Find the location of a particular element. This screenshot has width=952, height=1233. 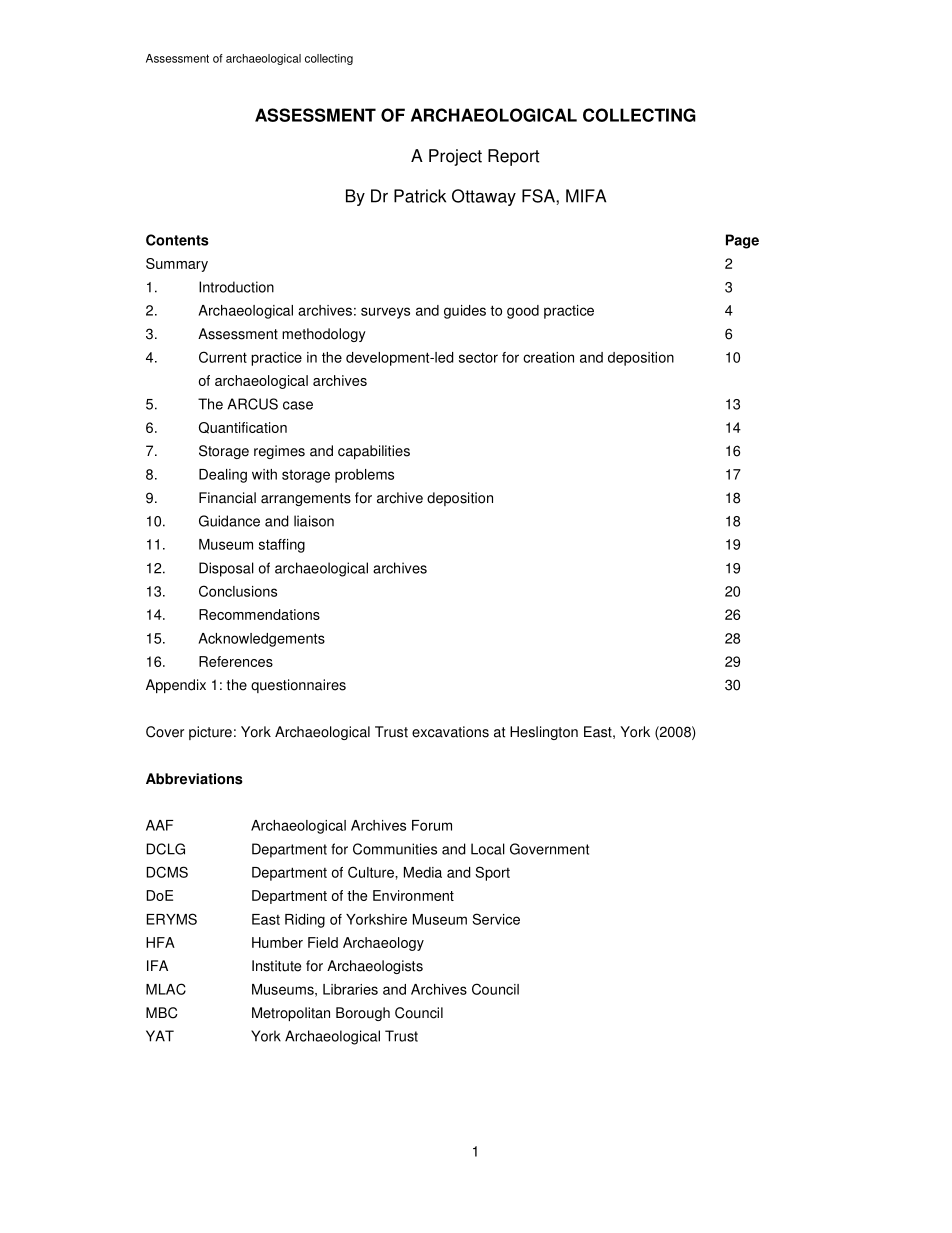

Page is located at coordinates (742, 241).
